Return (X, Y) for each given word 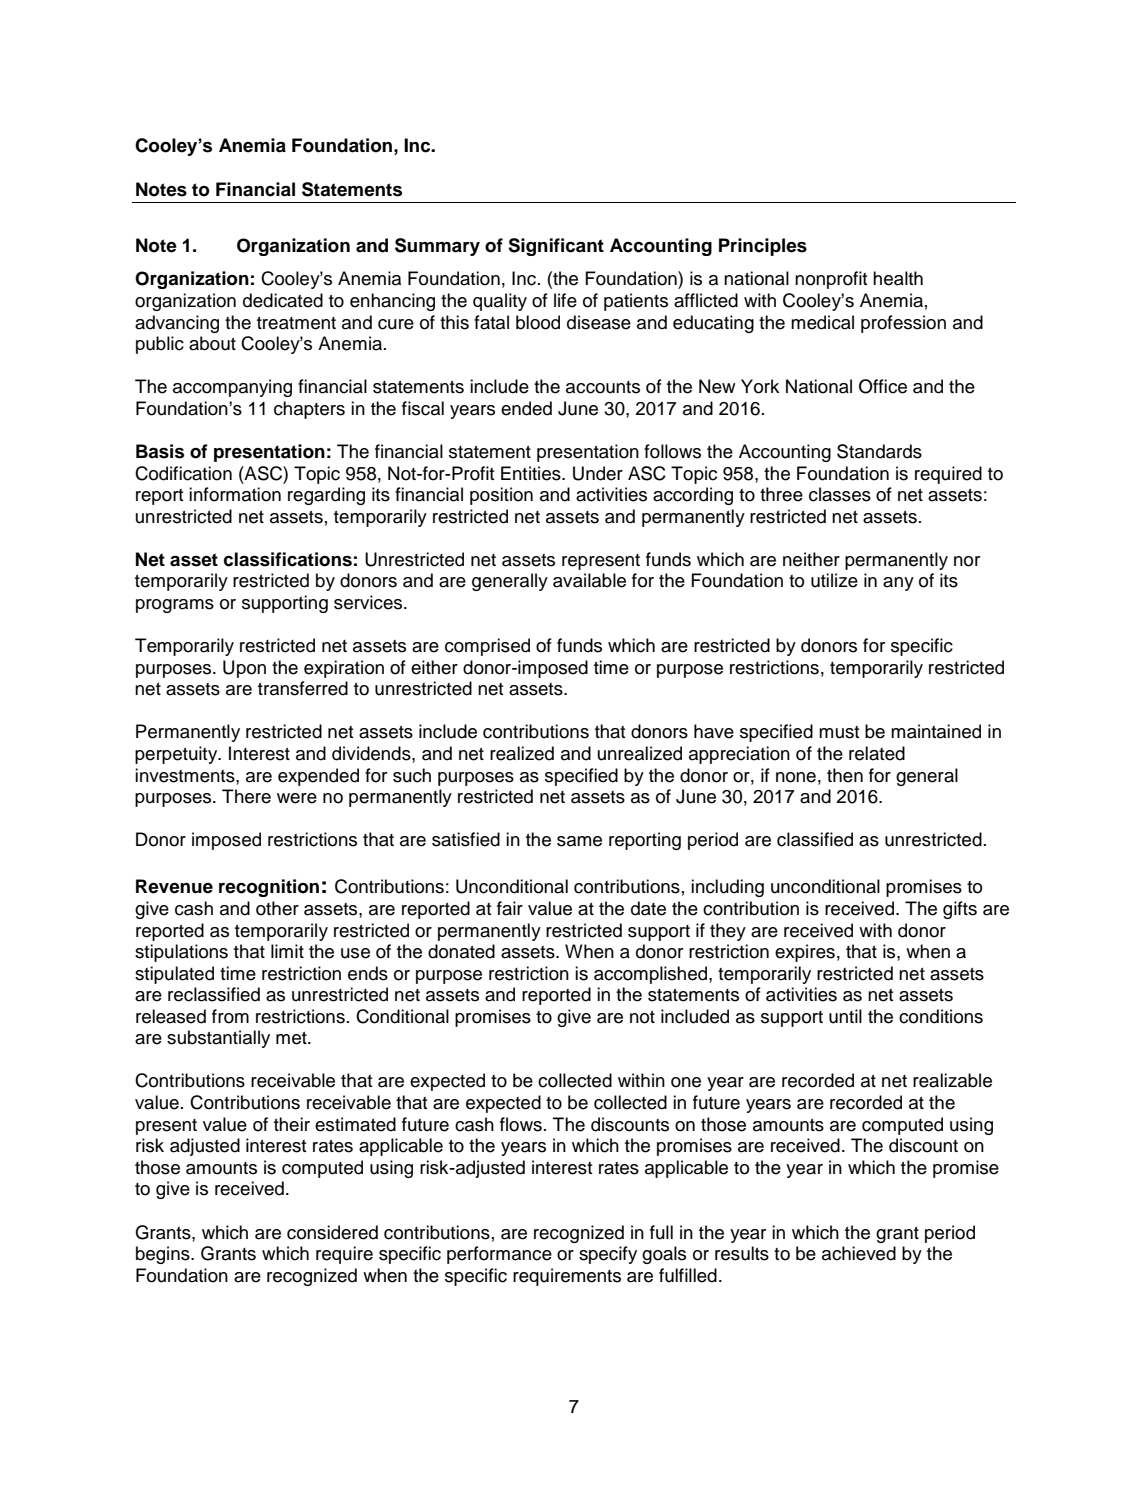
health (898, 278)
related (877, 753)
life (565, 300)
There (246, 796)
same (579, 841)
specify (608, 1255)
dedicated (283, 300)
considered (332, 1232)
